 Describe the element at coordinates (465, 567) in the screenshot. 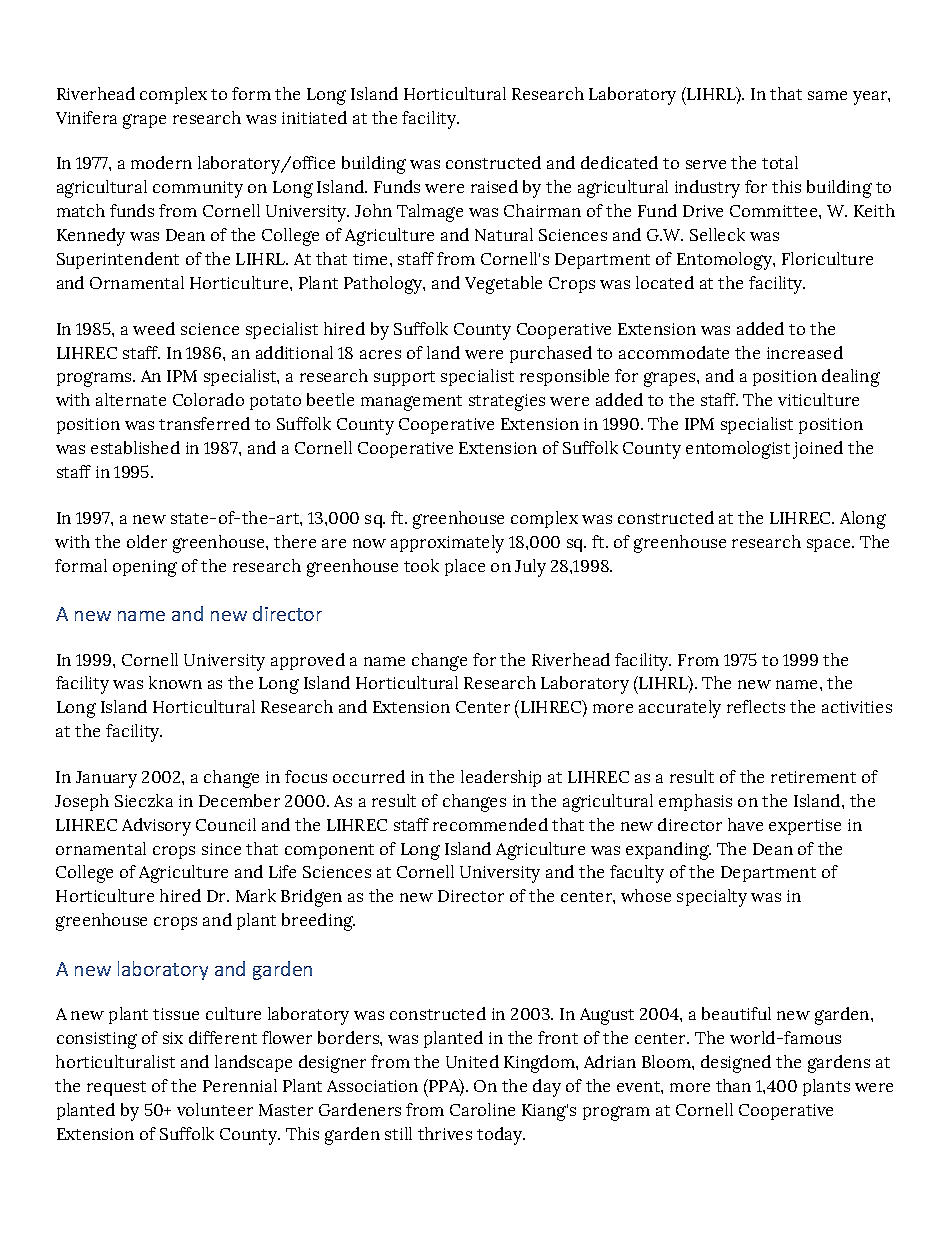

I see `place` at that location.
